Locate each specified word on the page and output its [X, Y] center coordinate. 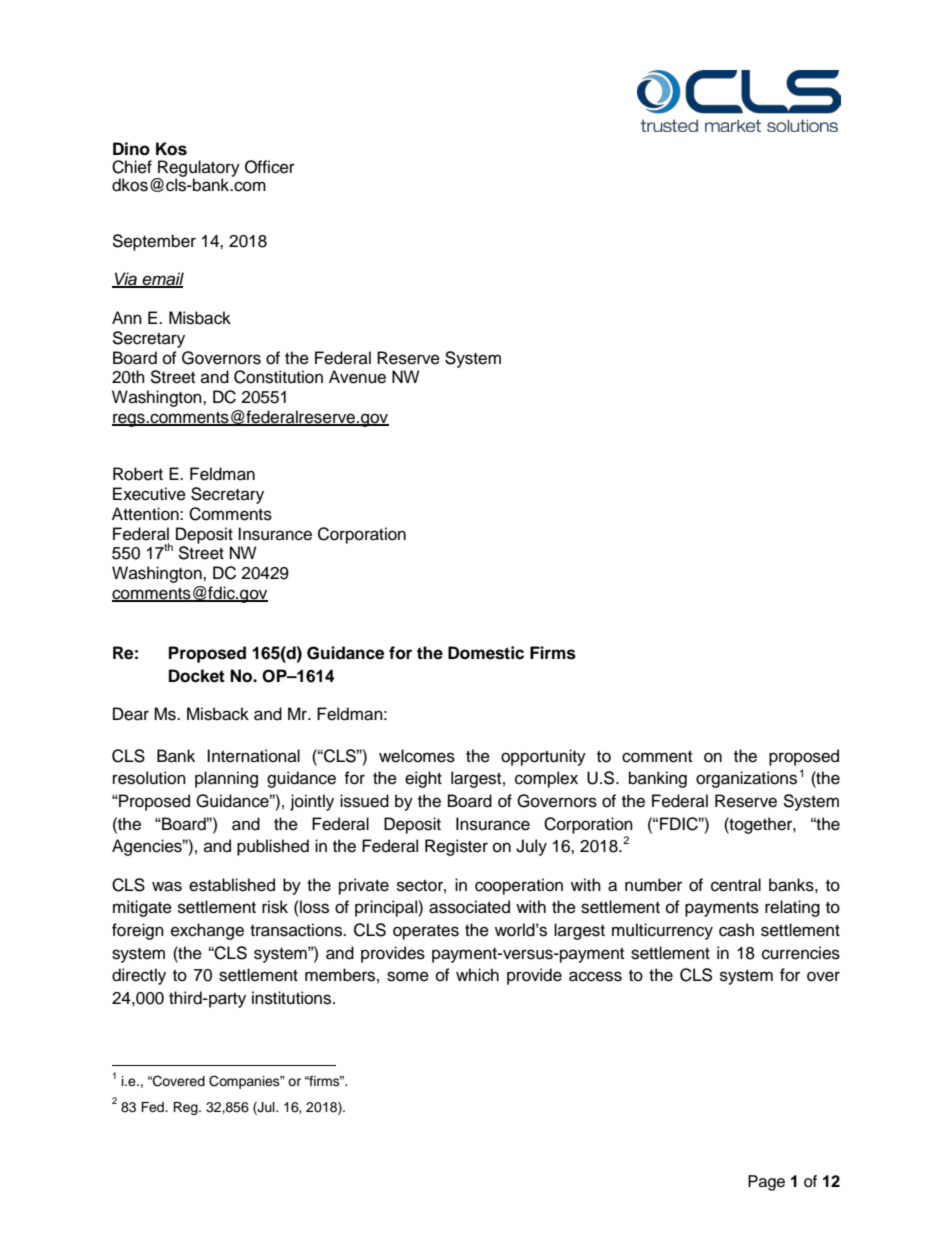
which [477, 975]
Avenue [357, 377]
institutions [293, 998]
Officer [270, 167]
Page [766, 1183]
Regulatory [198, 170]
